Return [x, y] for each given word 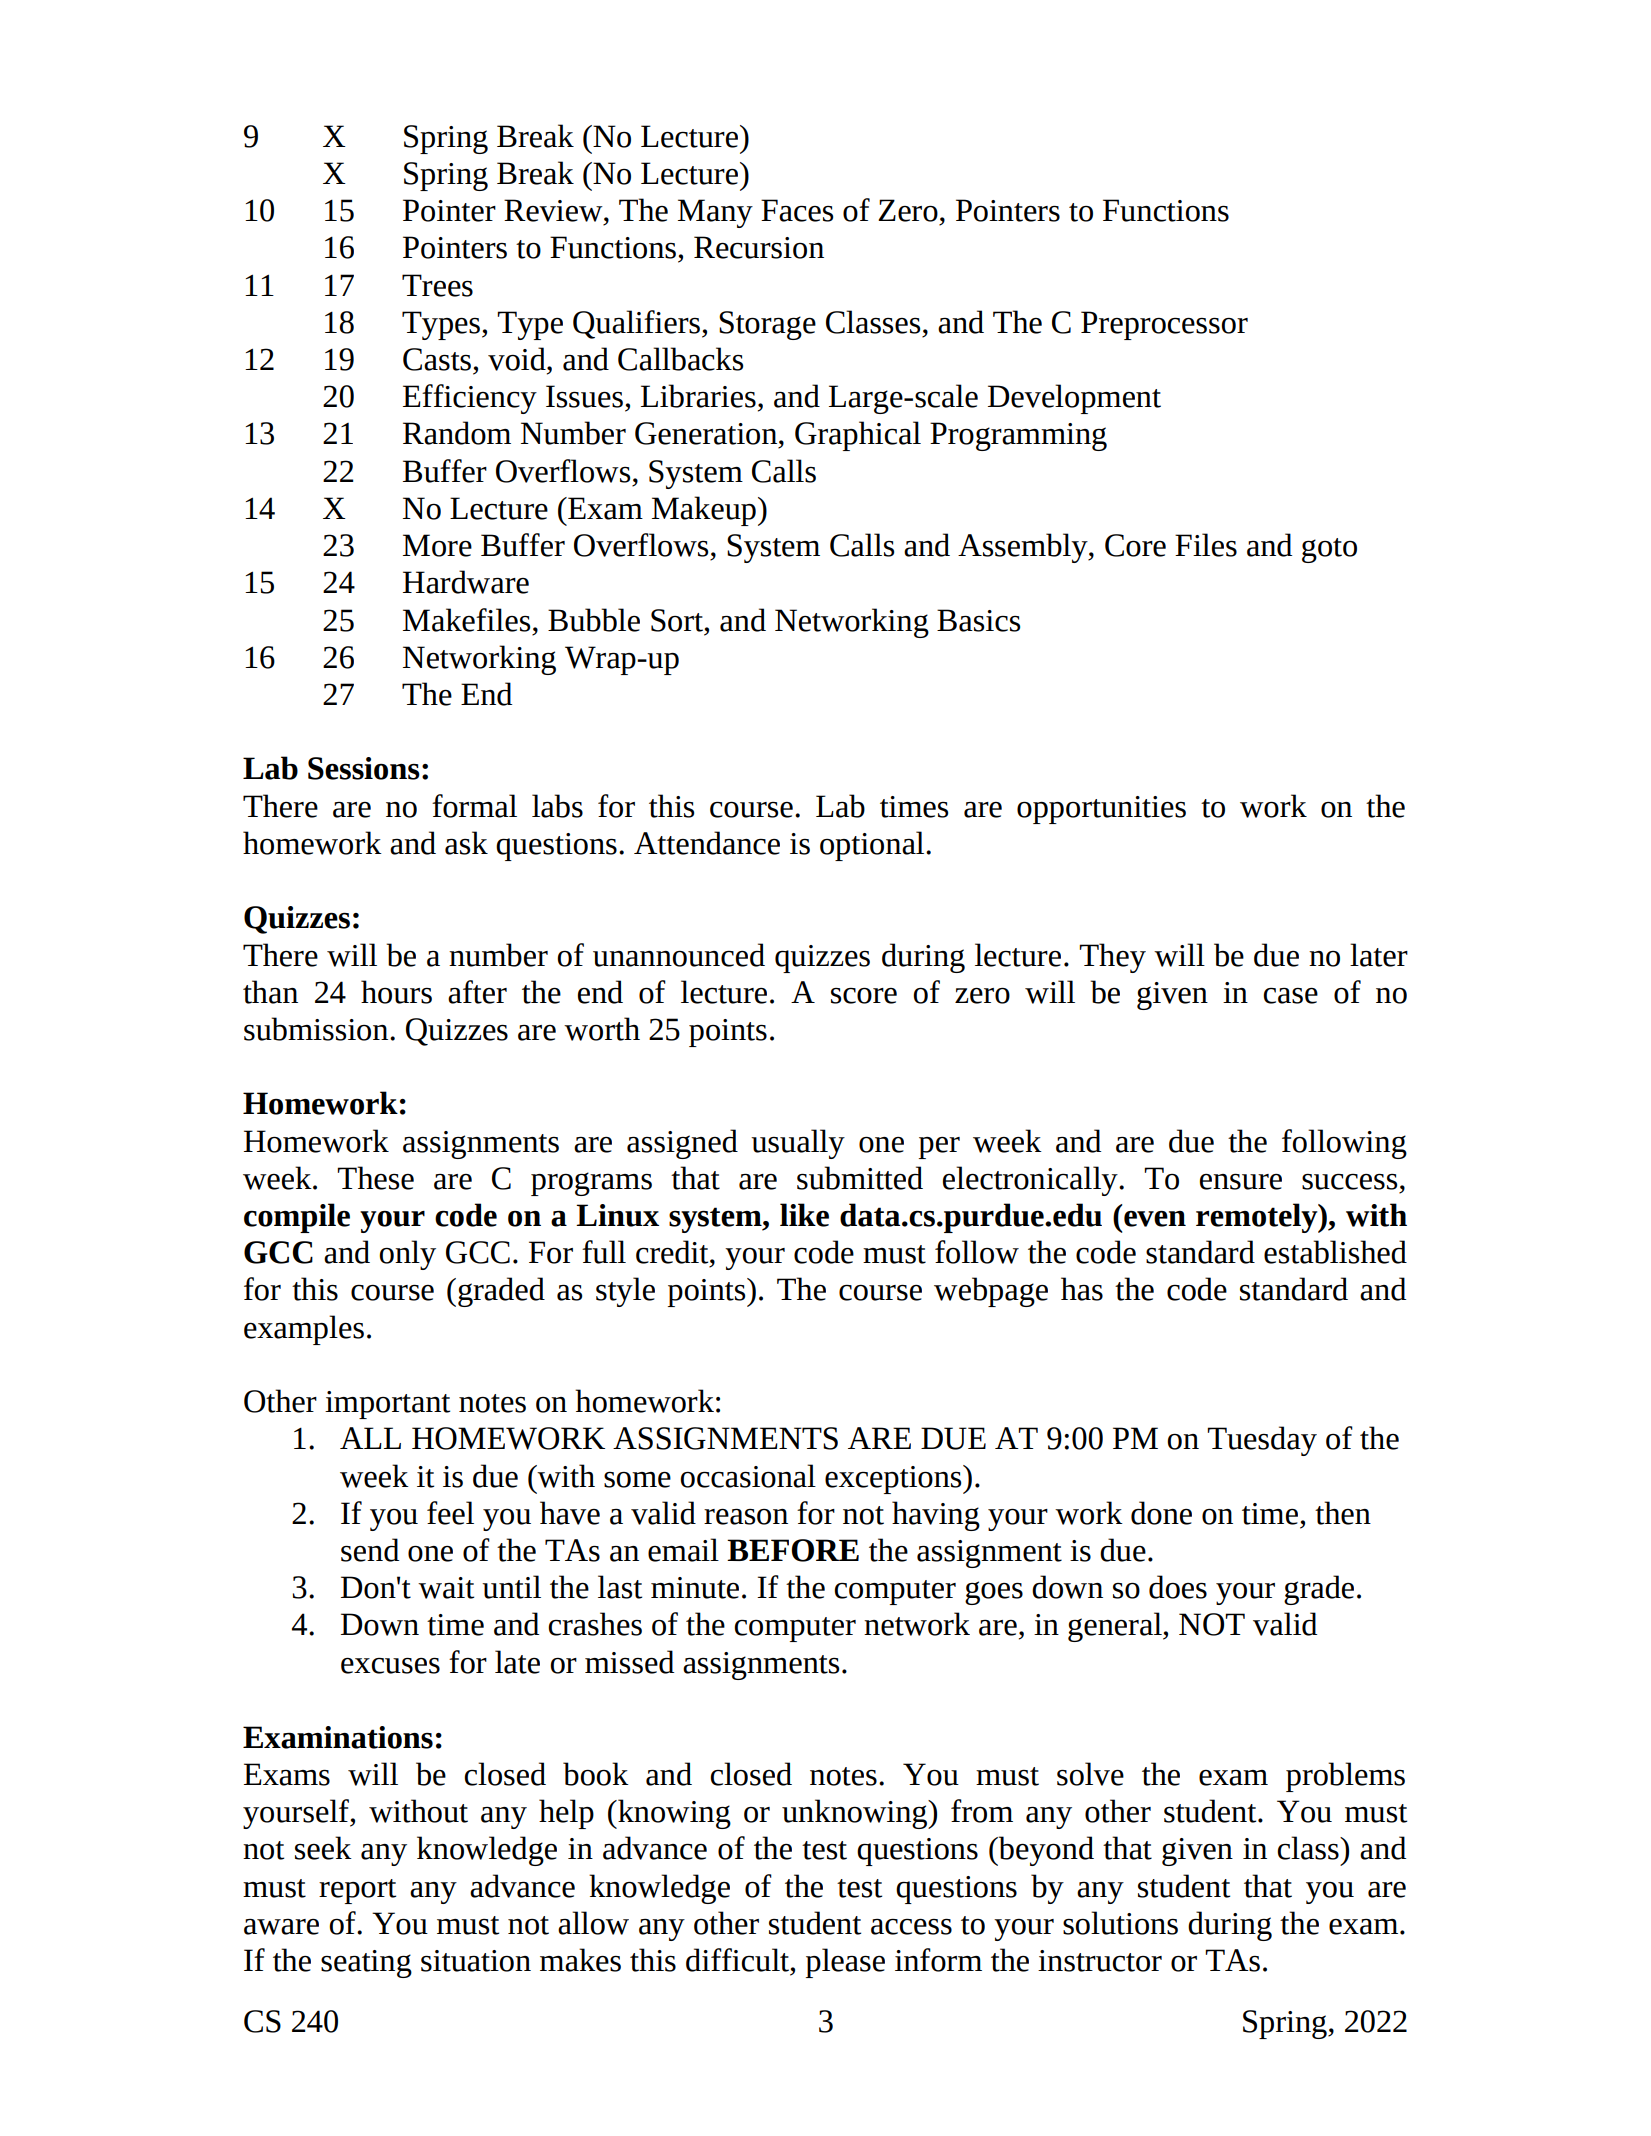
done [1161, 1513]
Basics [978, 620]
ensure [1241, 1182]
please [845, 1963]
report [357, 1891]
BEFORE [793, 1550]
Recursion [759, 247]
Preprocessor [1164, 325]
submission [317, 1029]
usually [798, 1144]
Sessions [364, 768]
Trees [437, 285]
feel [450, 1513]
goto [1329, 550]
